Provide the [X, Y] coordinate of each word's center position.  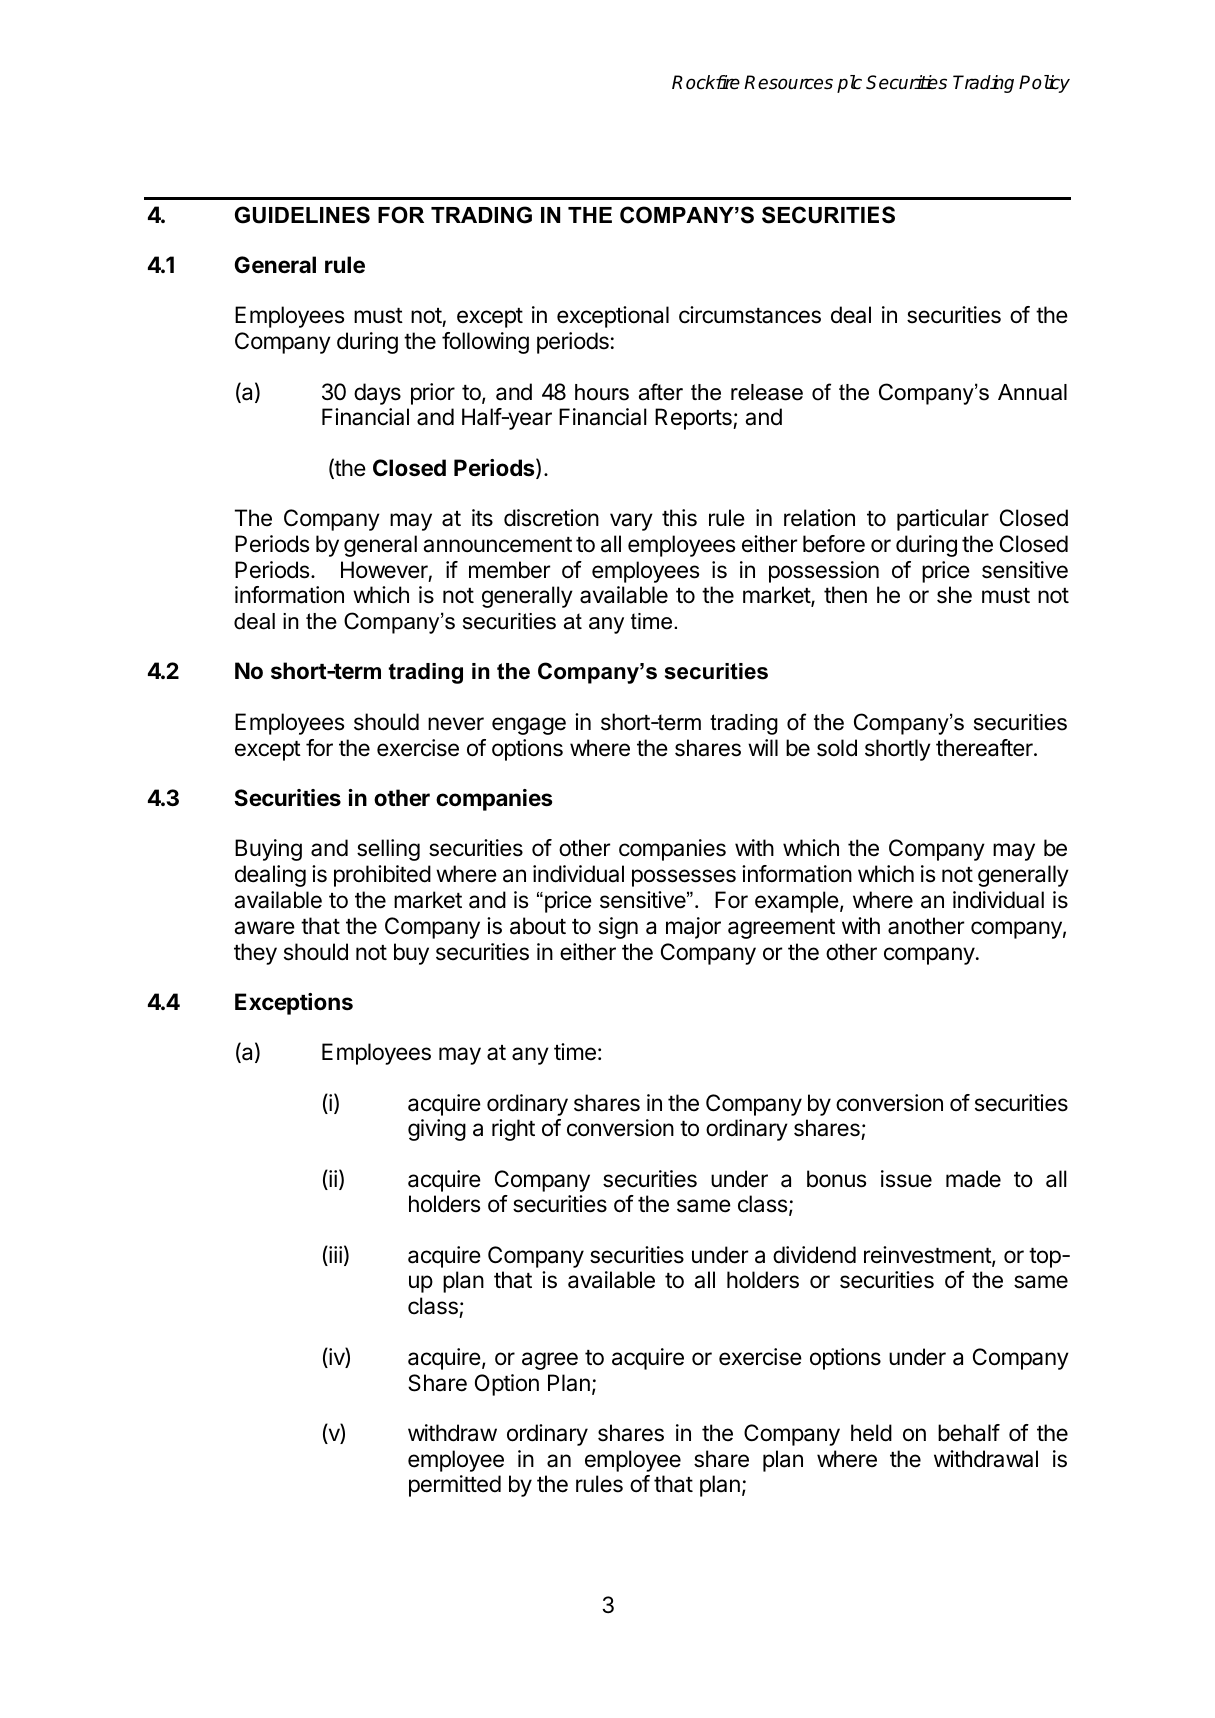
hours [602, 392]
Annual [1032, 392]
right [513, 1130]
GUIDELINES [302, 215]
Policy [1044, 84]
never [456, 724]
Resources [788, 82]
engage [529, 726]
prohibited [382, 876]
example [797, 902]
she [954, 595]
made [973, 1179]
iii [334, 1256]
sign [618, 928]
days [377, 394]
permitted [455, 1486]
